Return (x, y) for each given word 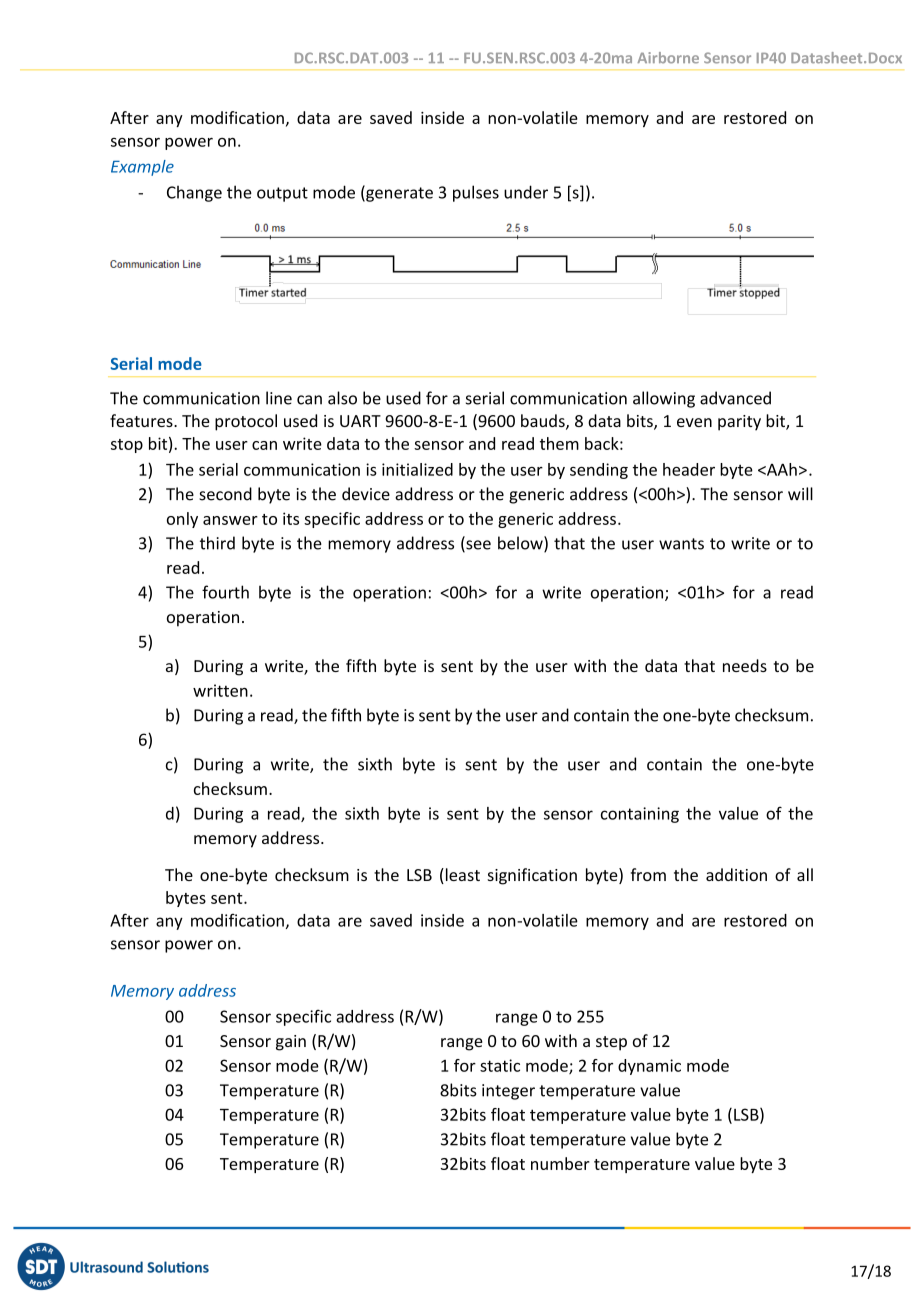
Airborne (668, 58)
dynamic (649, 1067)
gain (291, 1043)
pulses (476, 193)
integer (508, 1092)
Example (142, 168)
